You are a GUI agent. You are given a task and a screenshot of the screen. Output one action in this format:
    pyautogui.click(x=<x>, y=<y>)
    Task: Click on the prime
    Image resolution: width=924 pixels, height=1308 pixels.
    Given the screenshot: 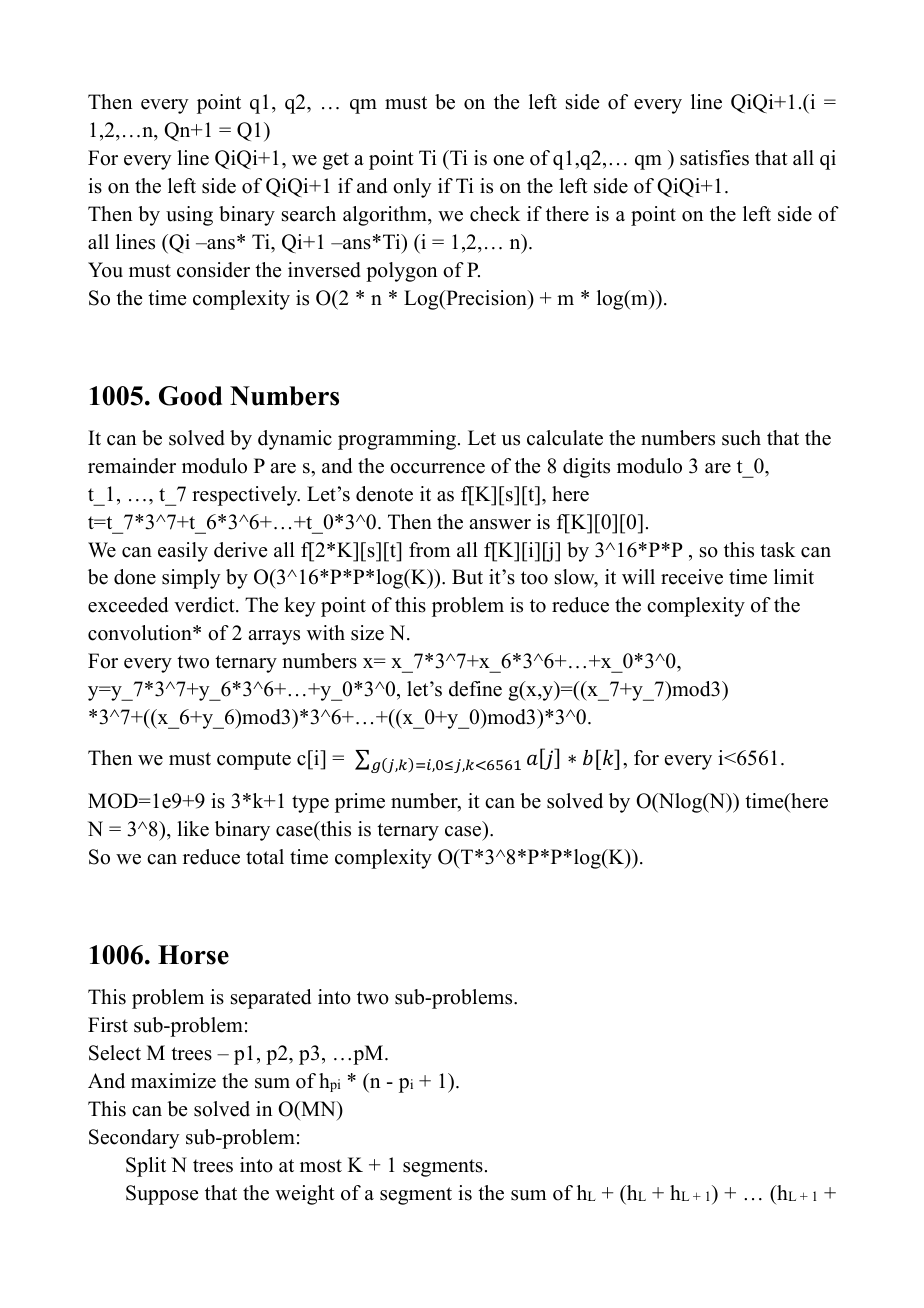 What is the action you would take?
    pyautogui.click(x=360, y=803)
